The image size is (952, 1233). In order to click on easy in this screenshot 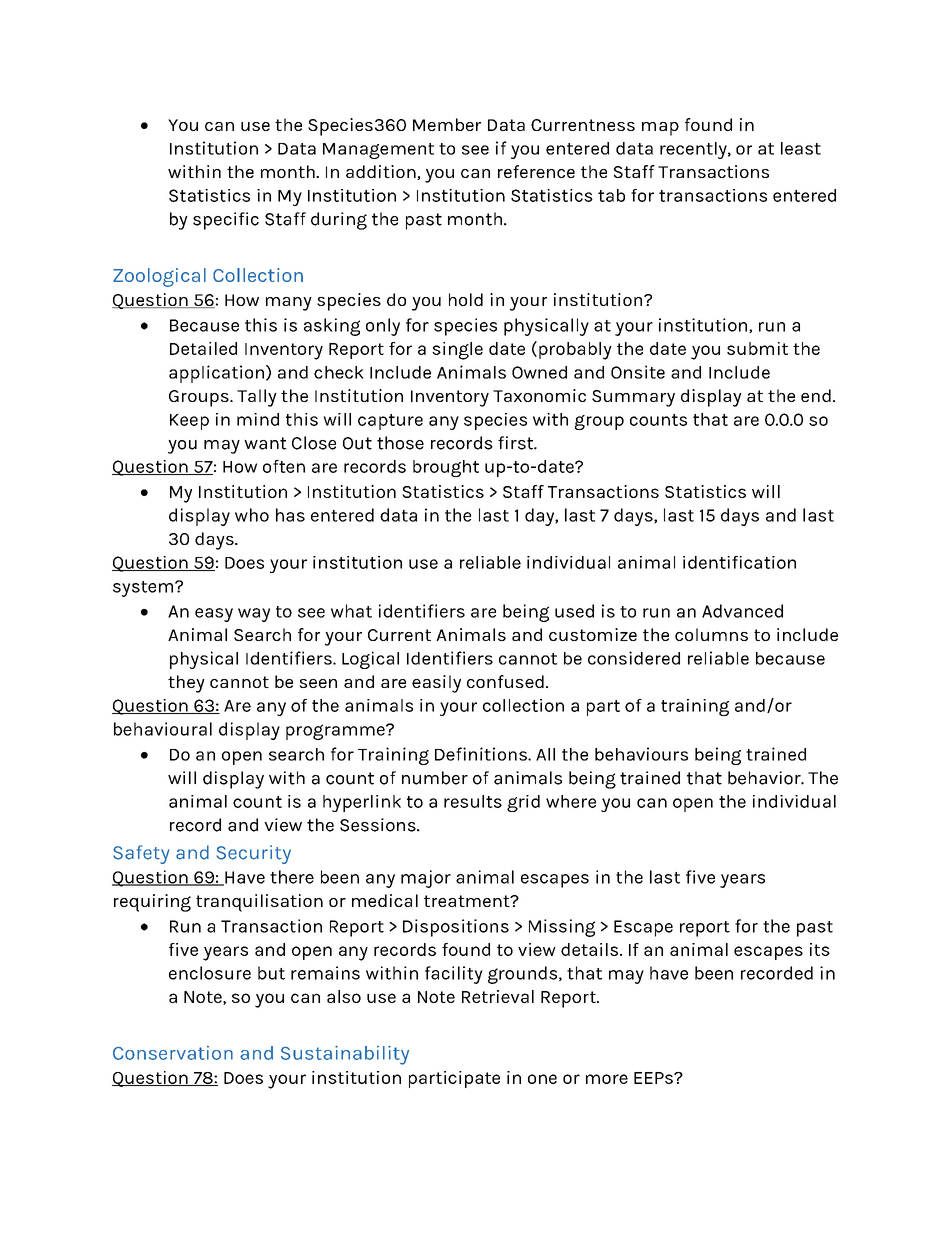, I will do `click(214, 615)`.
